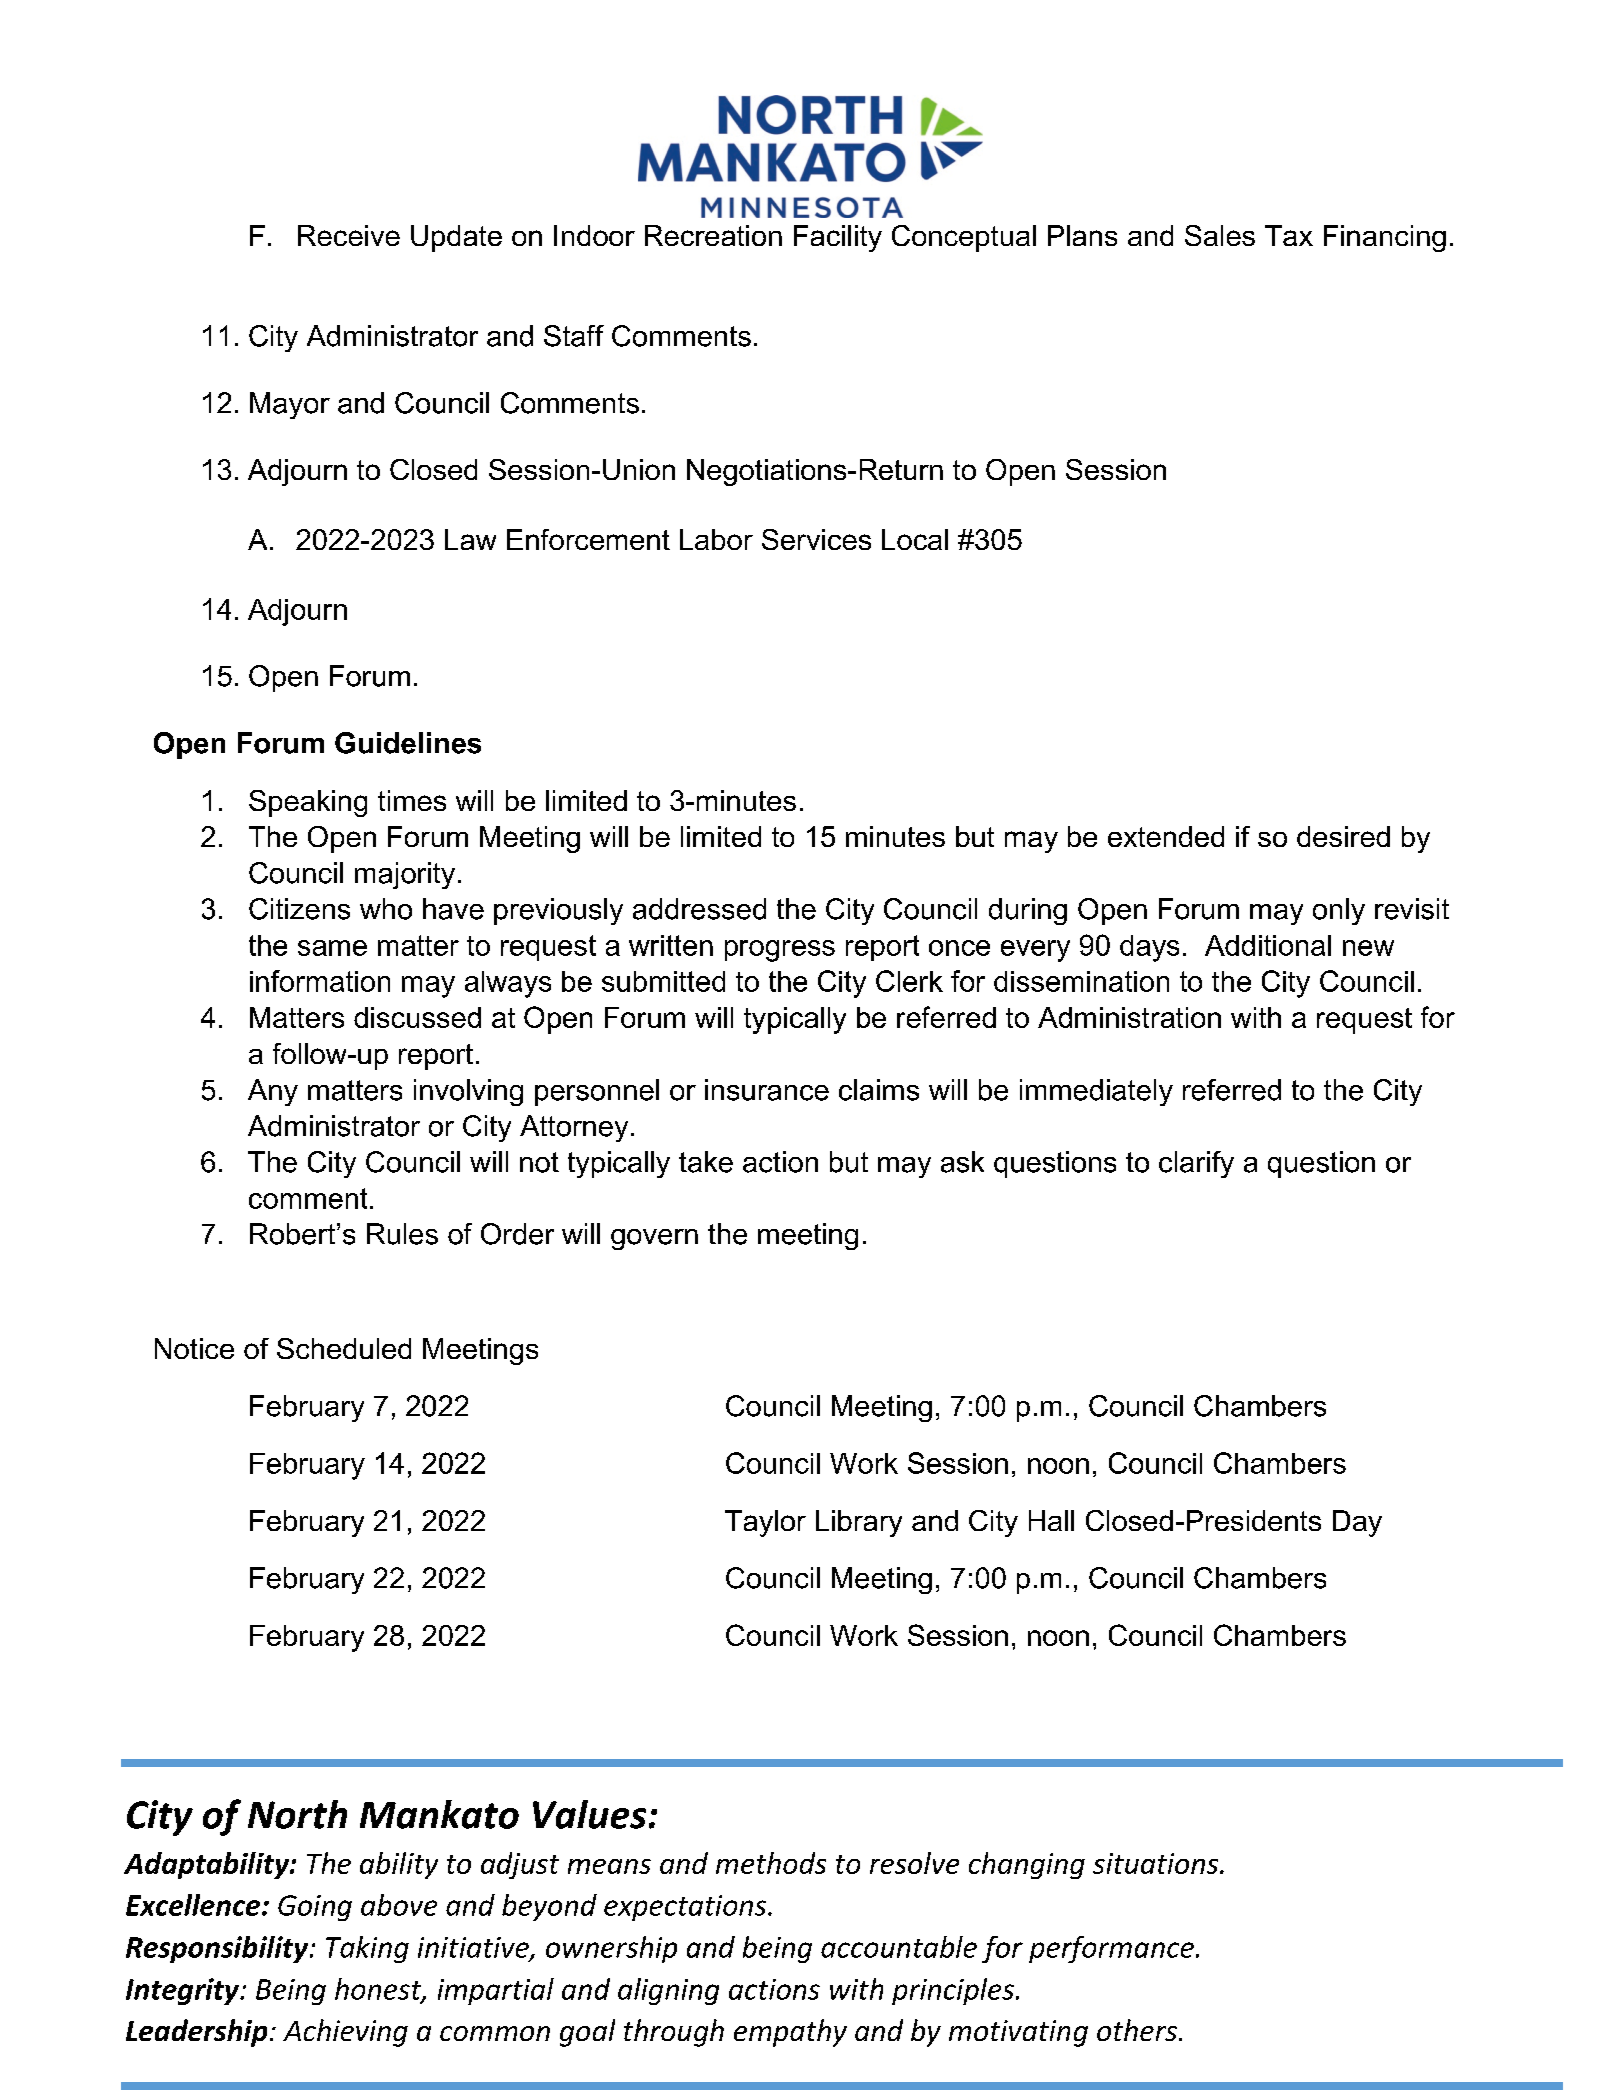  I want to click on Tax, so click(1289, 235).
